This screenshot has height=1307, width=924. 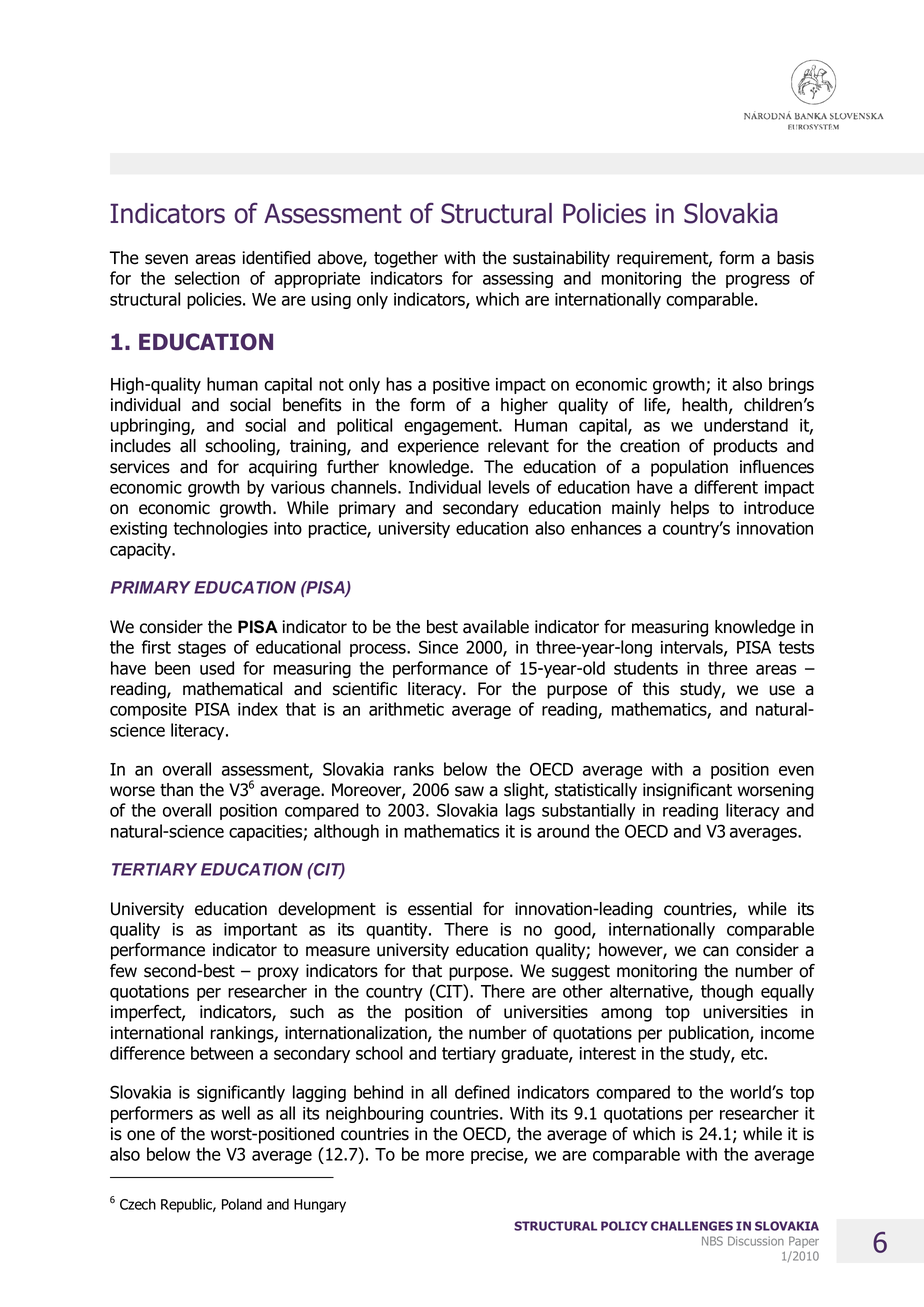 What do you see at coordinates (758, 281) in the screenshot?
I see `progress` at bounding box center [758, 281].
